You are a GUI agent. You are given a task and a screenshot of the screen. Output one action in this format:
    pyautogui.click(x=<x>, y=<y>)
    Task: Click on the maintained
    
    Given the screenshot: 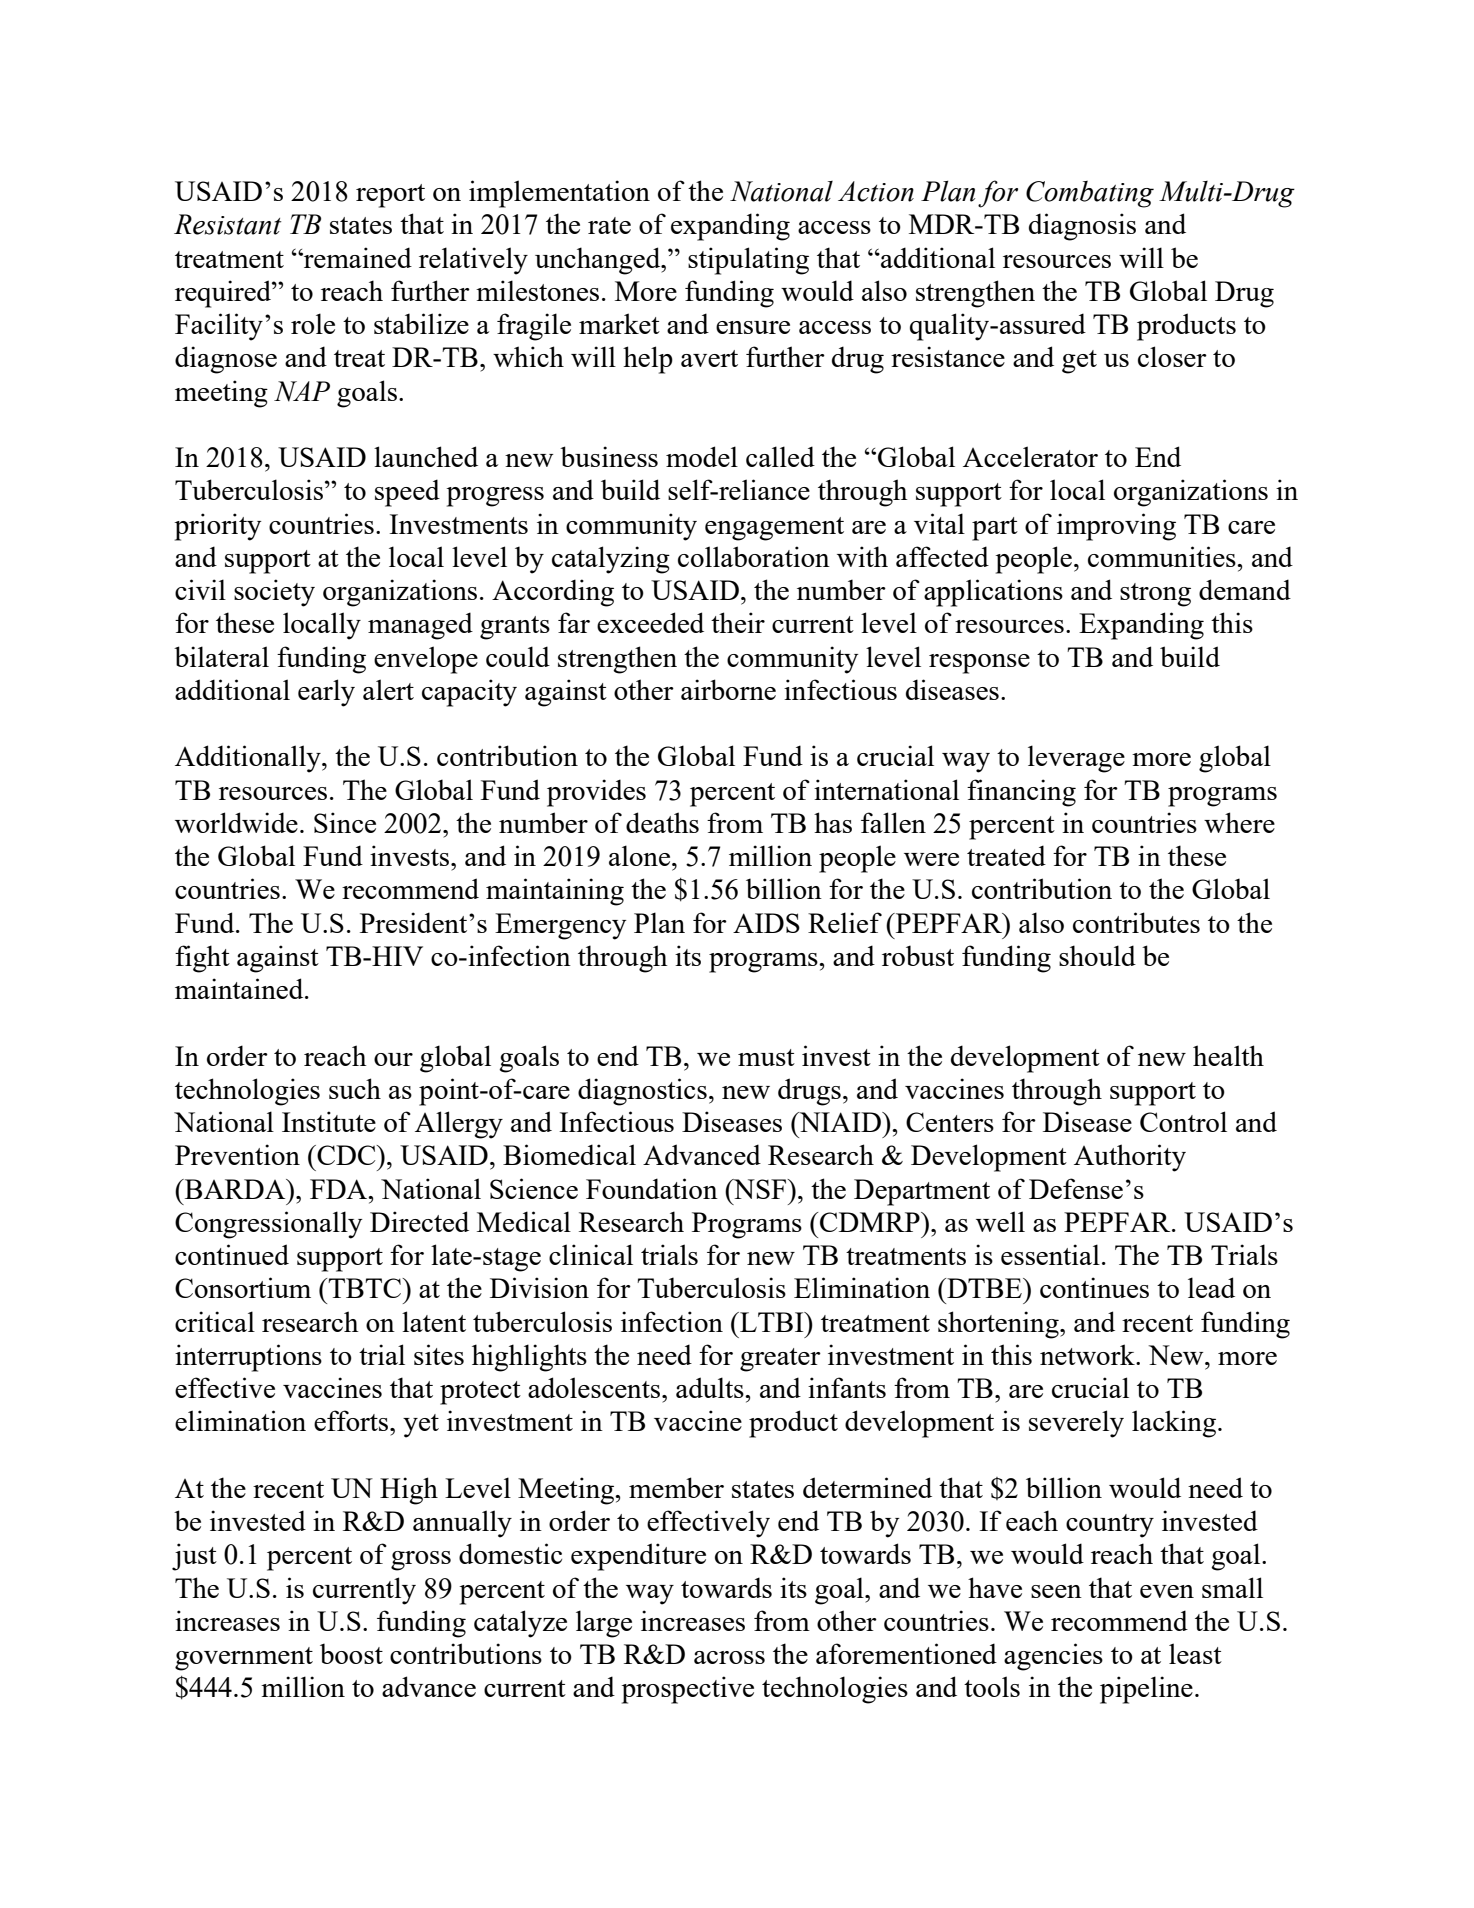 What is the action you would take?
    pyautogui.click(x=240, y=988)
